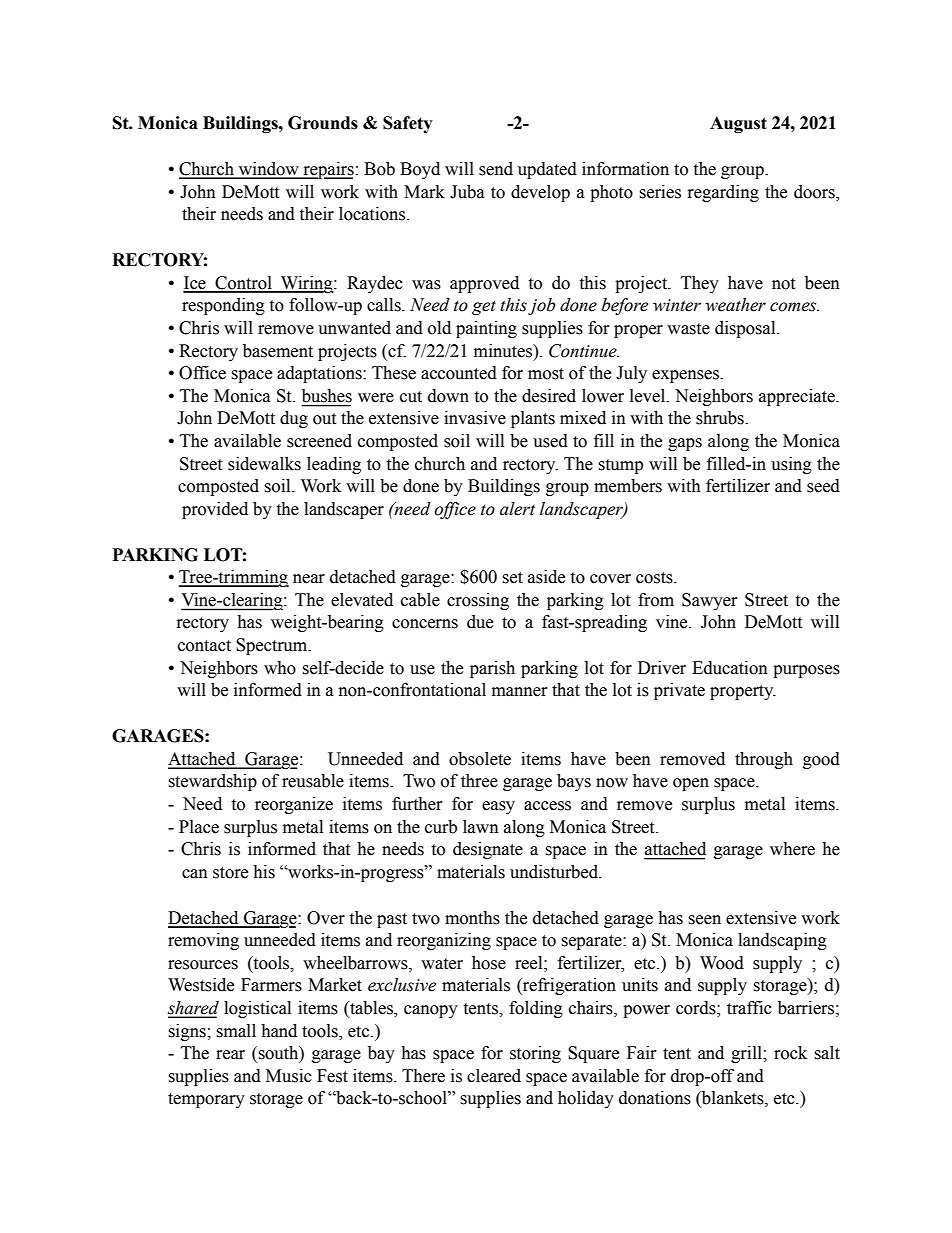 This image has width=952, height=1233. What do you see at coordinates (723, 193) in the image?
I see `regarding` at bounding box center [723, 193].
